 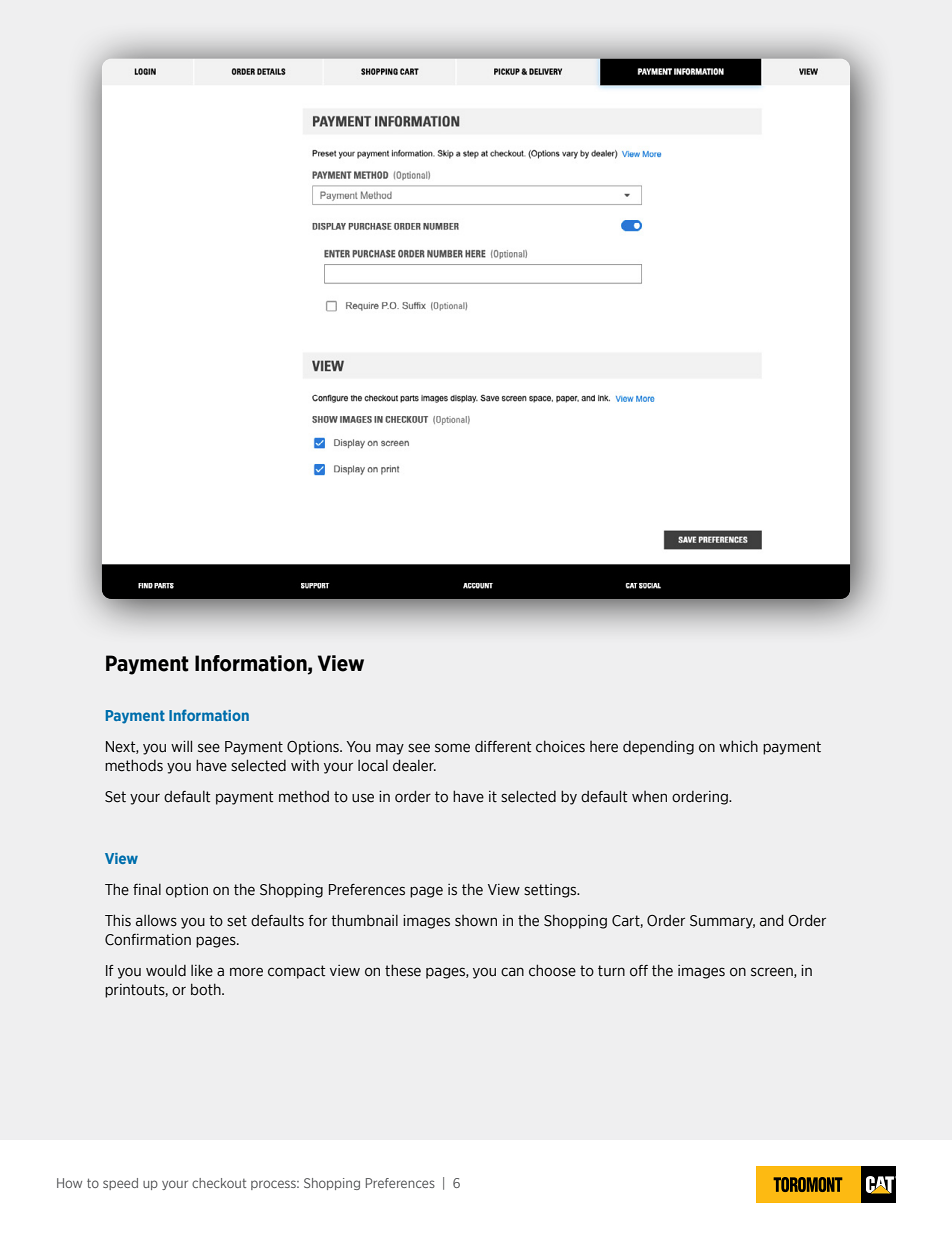 What do you see at coordinates (611, 971) in the page?
I see `turn` at bounding box center [611, 971].
